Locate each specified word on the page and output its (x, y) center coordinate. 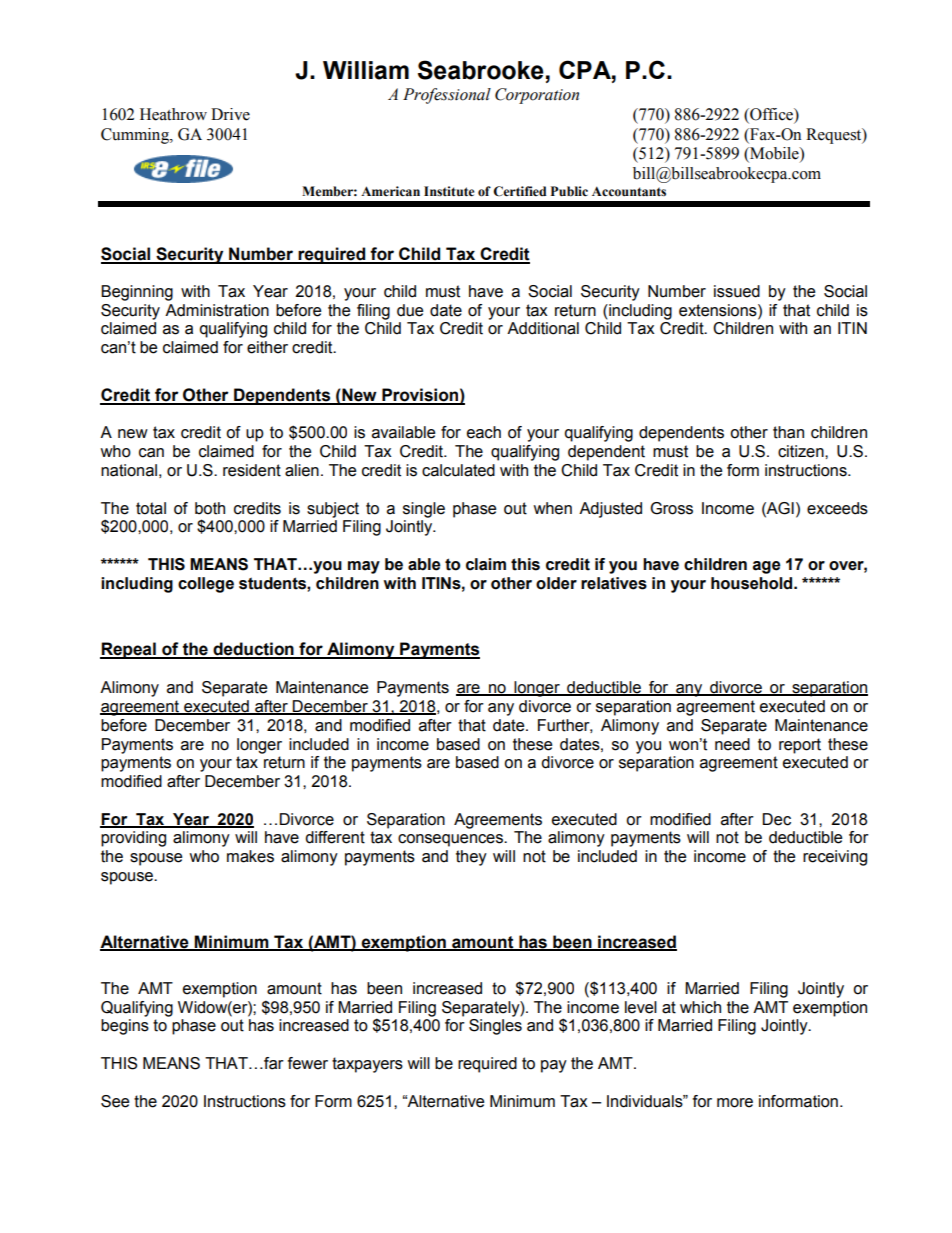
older (556, 583)
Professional (447, 96)
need (732, 744)
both (210, 508)
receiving (835, 858)
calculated (458, 470)
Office (771, 115)
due (410, 310)
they (471, 858)
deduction (253, 650)
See (115, 1101)
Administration (217, 310)
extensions (719, 310)
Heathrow (173, 114)
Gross (671, 508)
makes (250, 856)
